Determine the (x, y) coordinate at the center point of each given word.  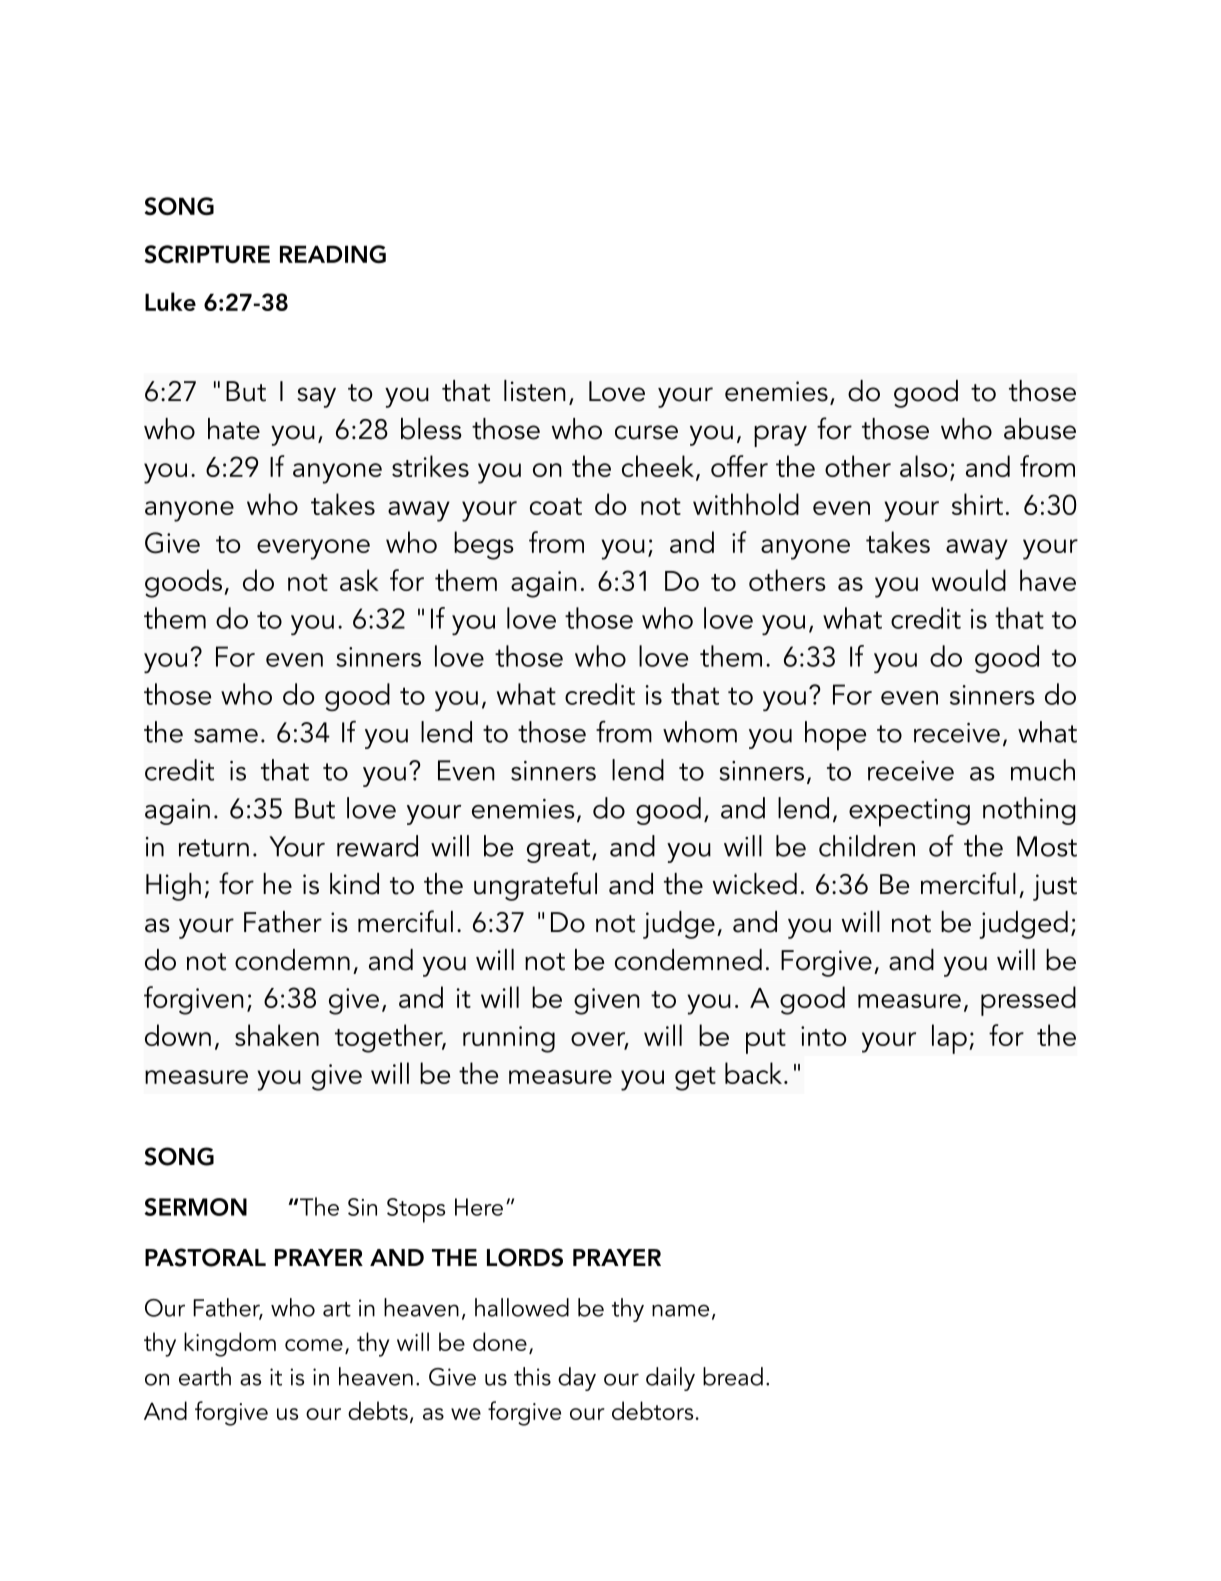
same (226, 736)
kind (354, 884)
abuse (1040, 429)
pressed (1028, 1001)
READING (333, 254)
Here (479, 1207)
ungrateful (535, 886)
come (314, 1345)
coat (556, 506)
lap (949, 1039)
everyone (313, 549)
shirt (977, 504)
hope (835, 736)
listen (535, 391)
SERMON (195, 1207)
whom (700, 732)
